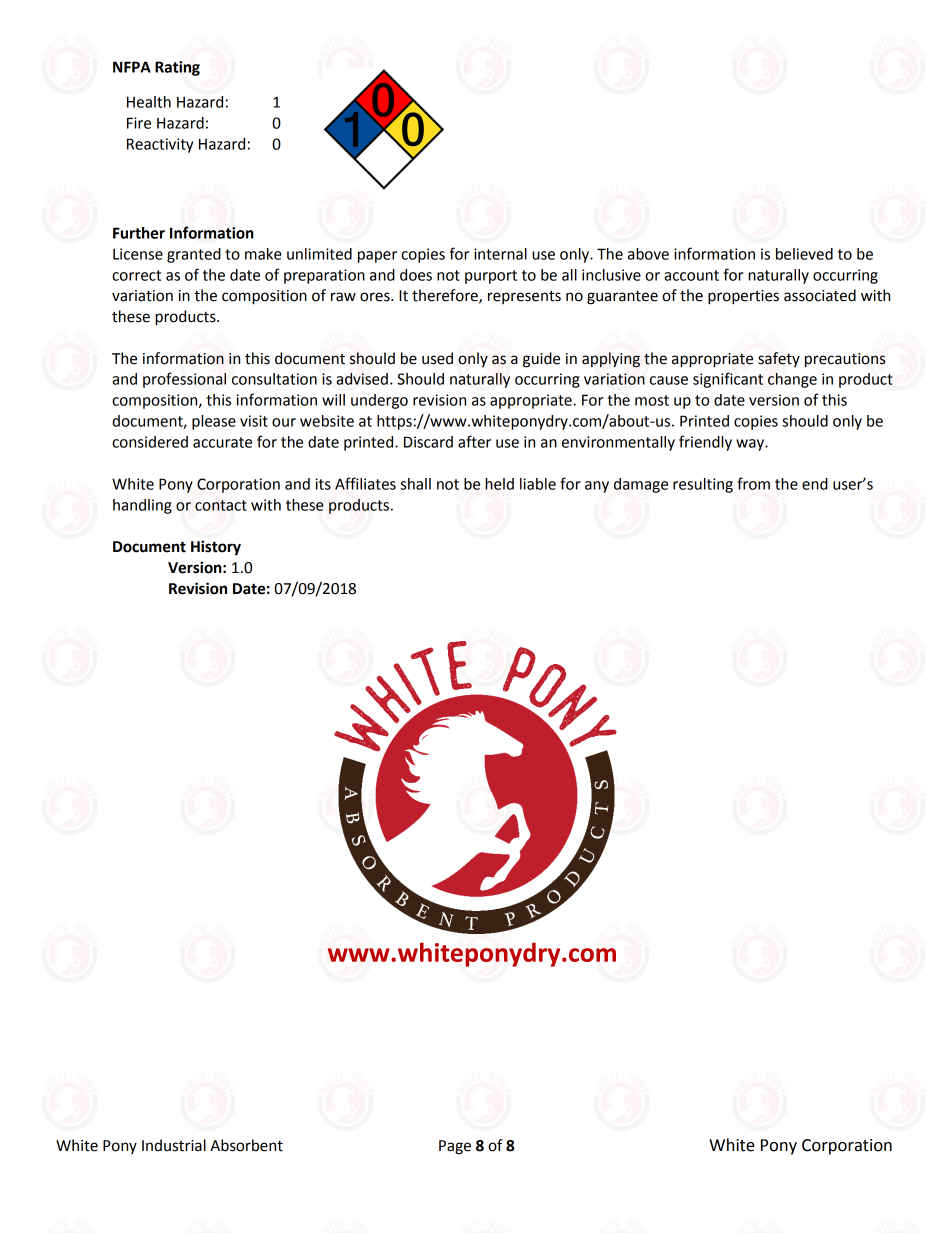  I want to click on used, so click(437, 358).
